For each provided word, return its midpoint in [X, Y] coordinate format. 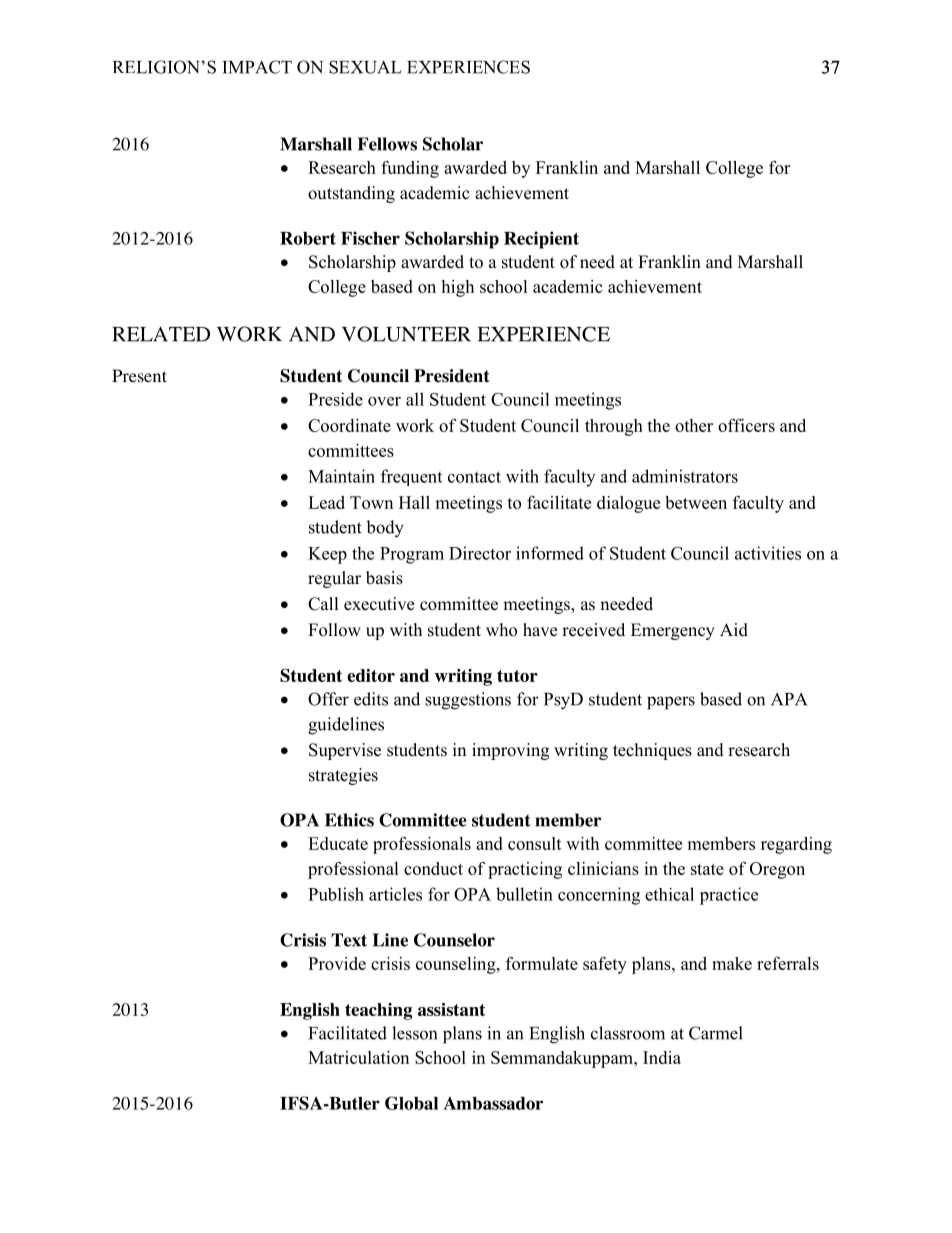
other [694, 425]
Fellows [387, 144]
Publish [336, 894]
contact [474, 477]
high [457, 288]
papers [671, 703]
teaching [378, 1011]
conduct [433, 868]
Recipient [541, 240]
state [707, 869]
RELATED [161, 334]
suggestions [468, 701]
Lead [326, 502]
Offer [328, 699]
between [696, 502]
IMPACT [257, 67]
